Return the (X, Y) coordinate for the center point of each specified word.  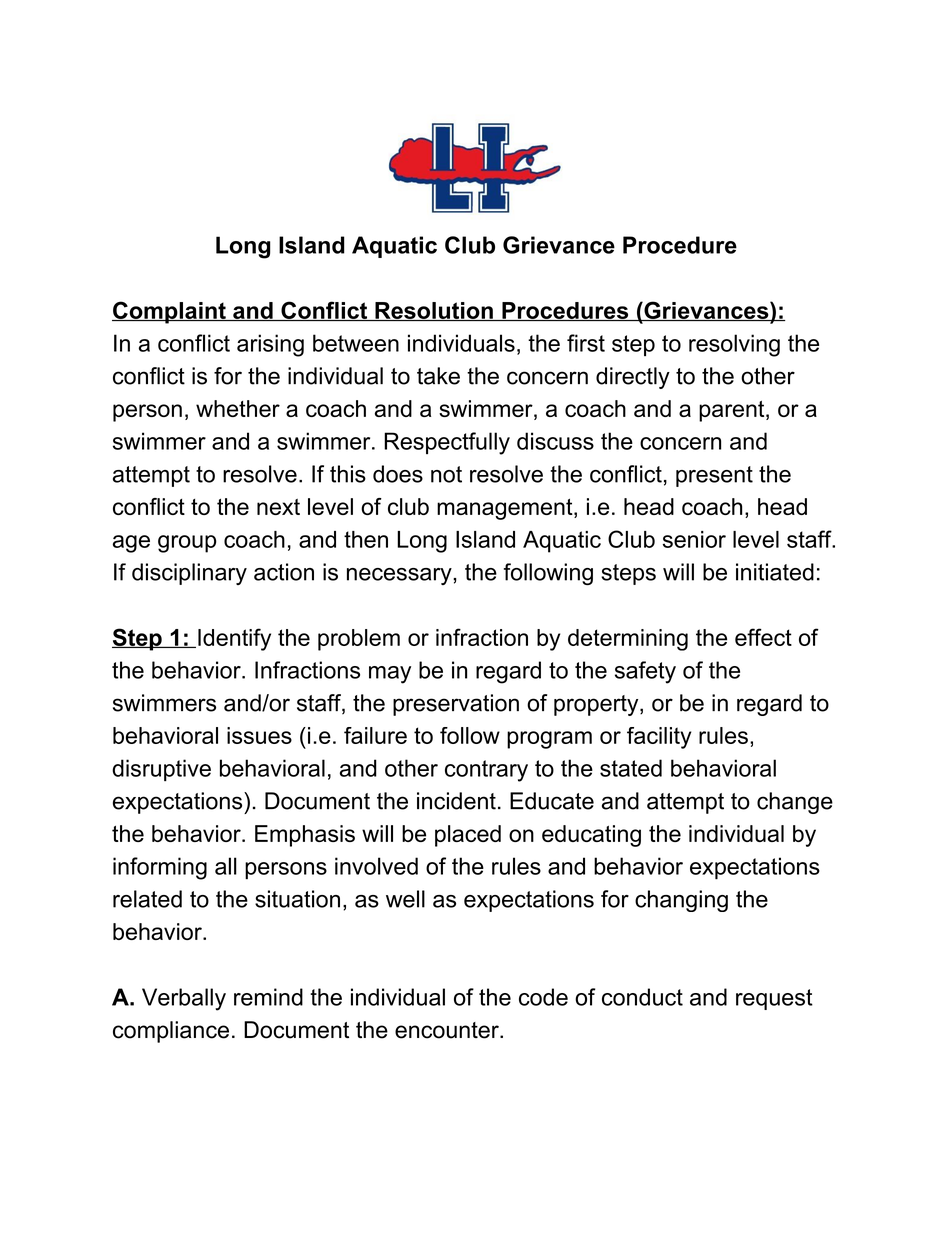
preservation (456, 705)
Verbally (184, 999)
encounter (448, 1030)
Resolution (434, 311)
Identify (234, 639)
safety (645, 672)
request (774, 999)
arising (270, 345)
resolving (734, 345)
